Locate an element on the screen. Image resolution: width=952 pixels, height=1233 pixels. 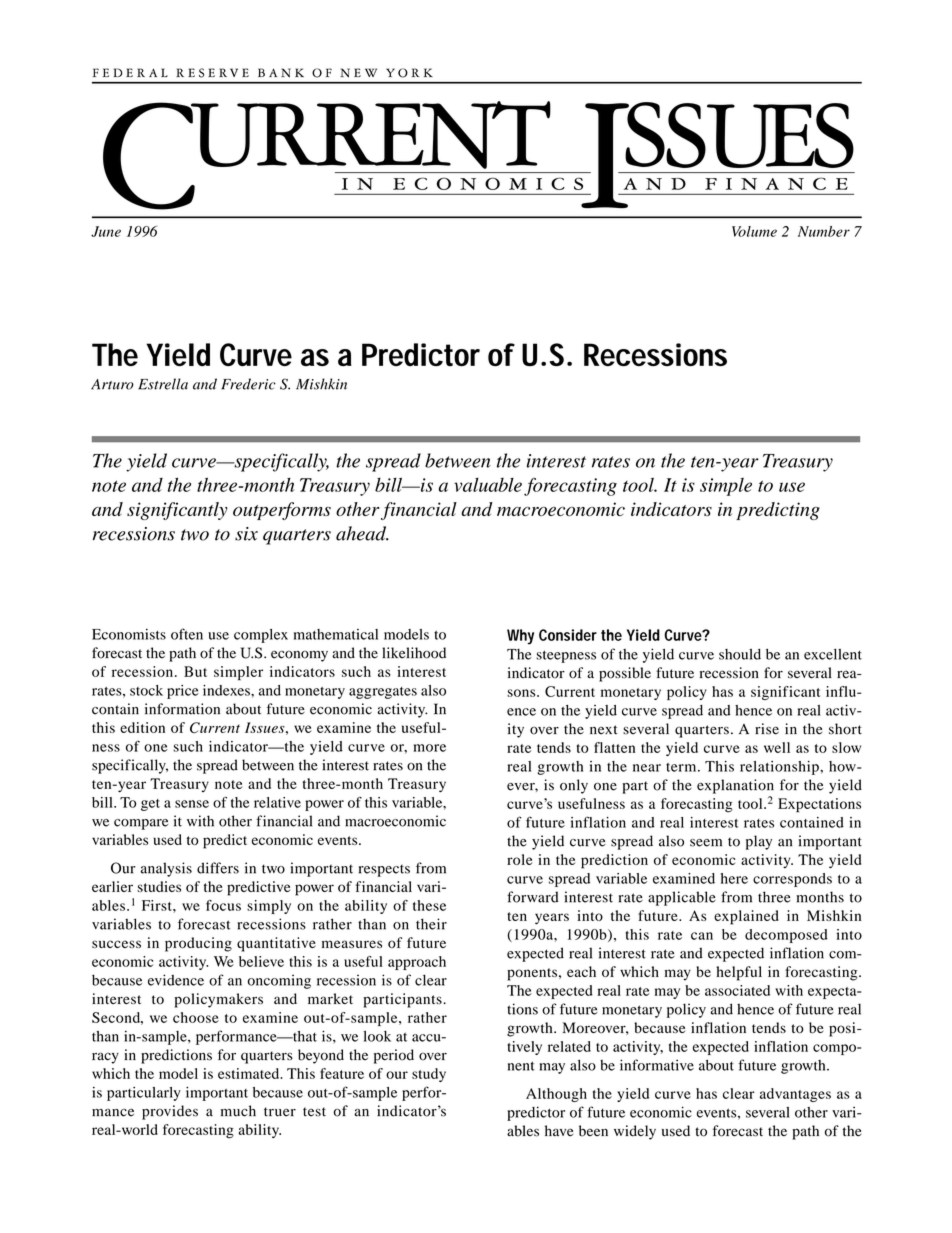
should is located at coordinates (740, 654).
